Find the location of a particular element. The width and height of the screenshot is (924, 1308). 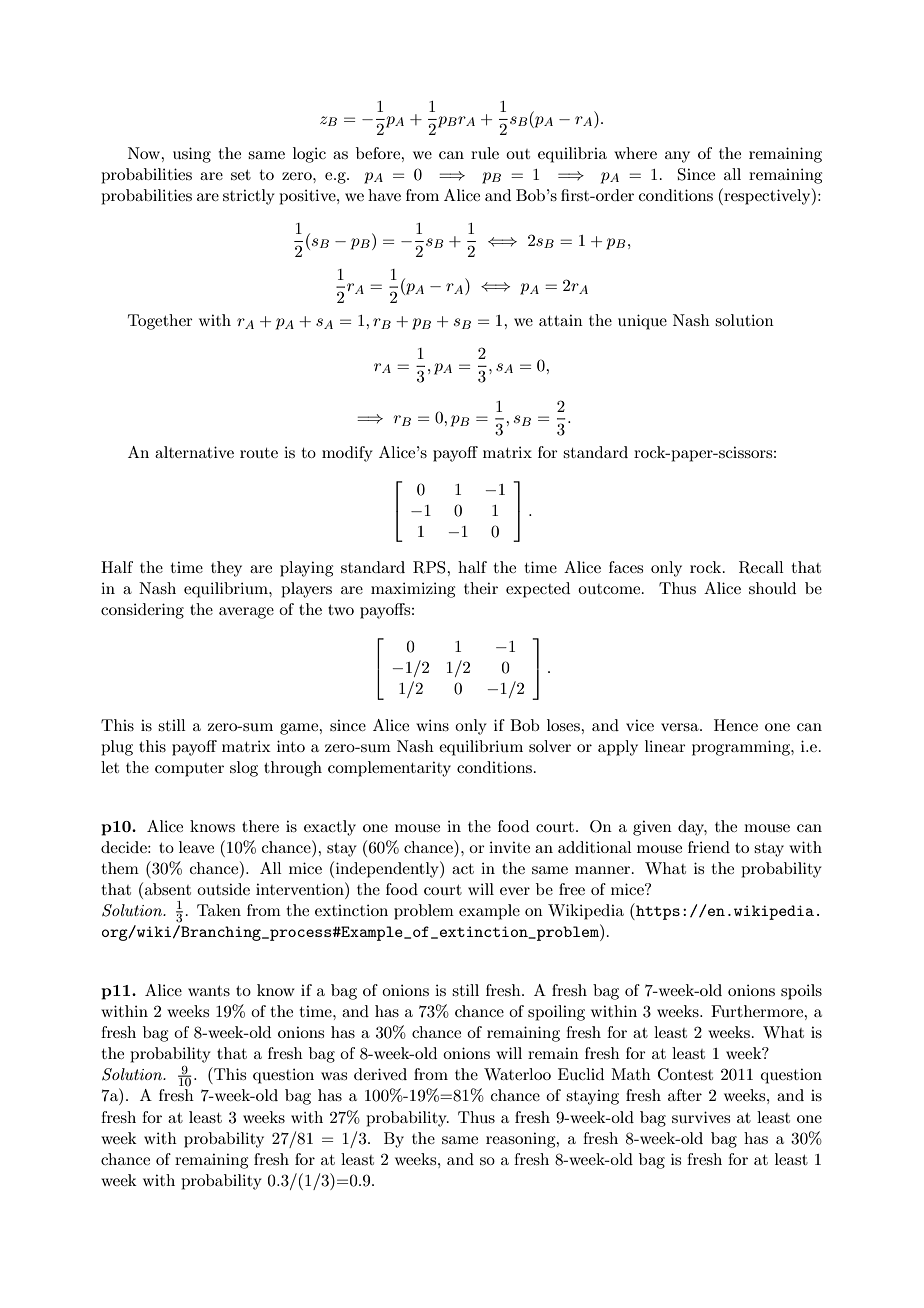

using is located at coordinates (192, 155).
